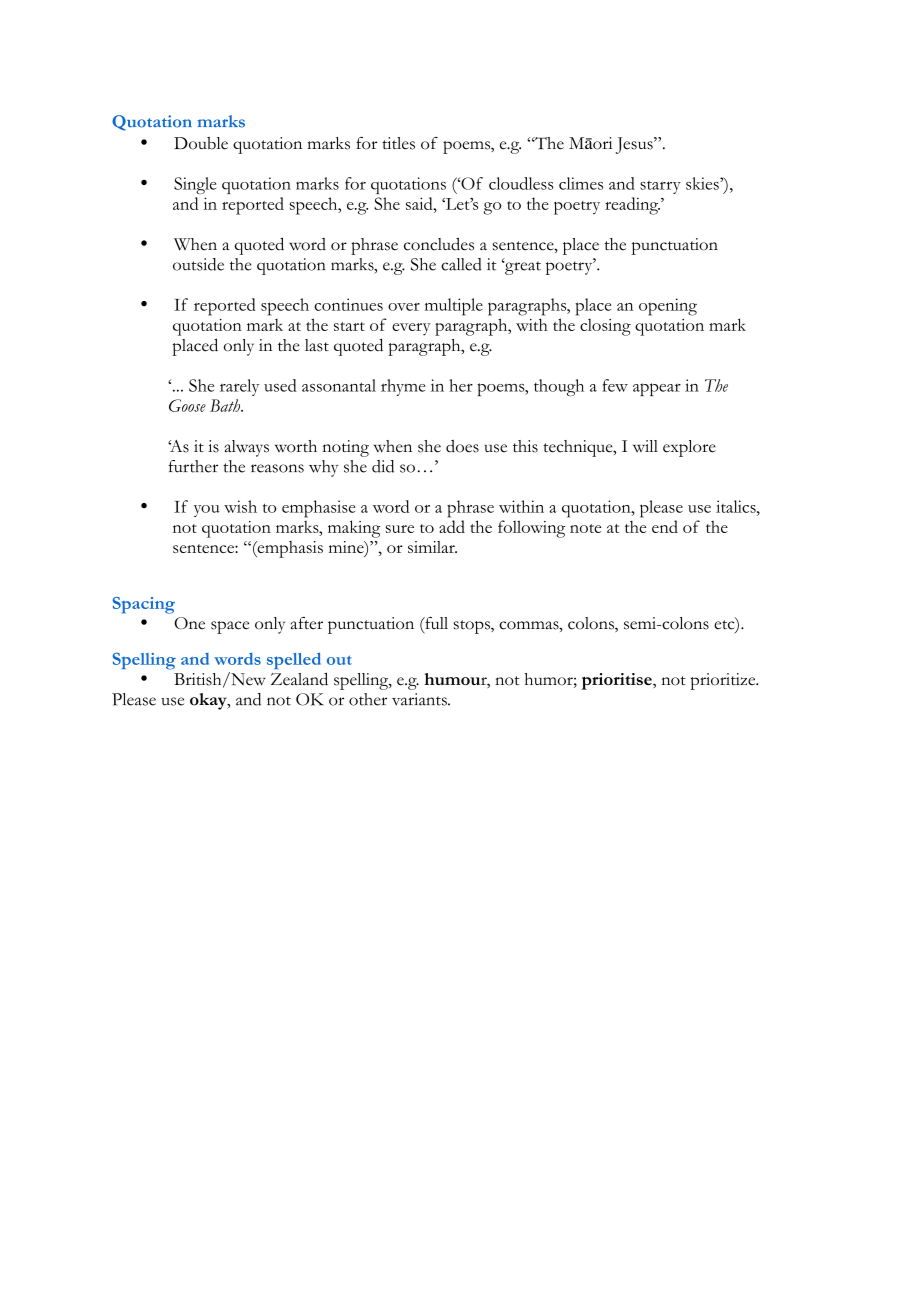 This document has width=924, height=1308. I want to click on titles, so click(398, 143).
